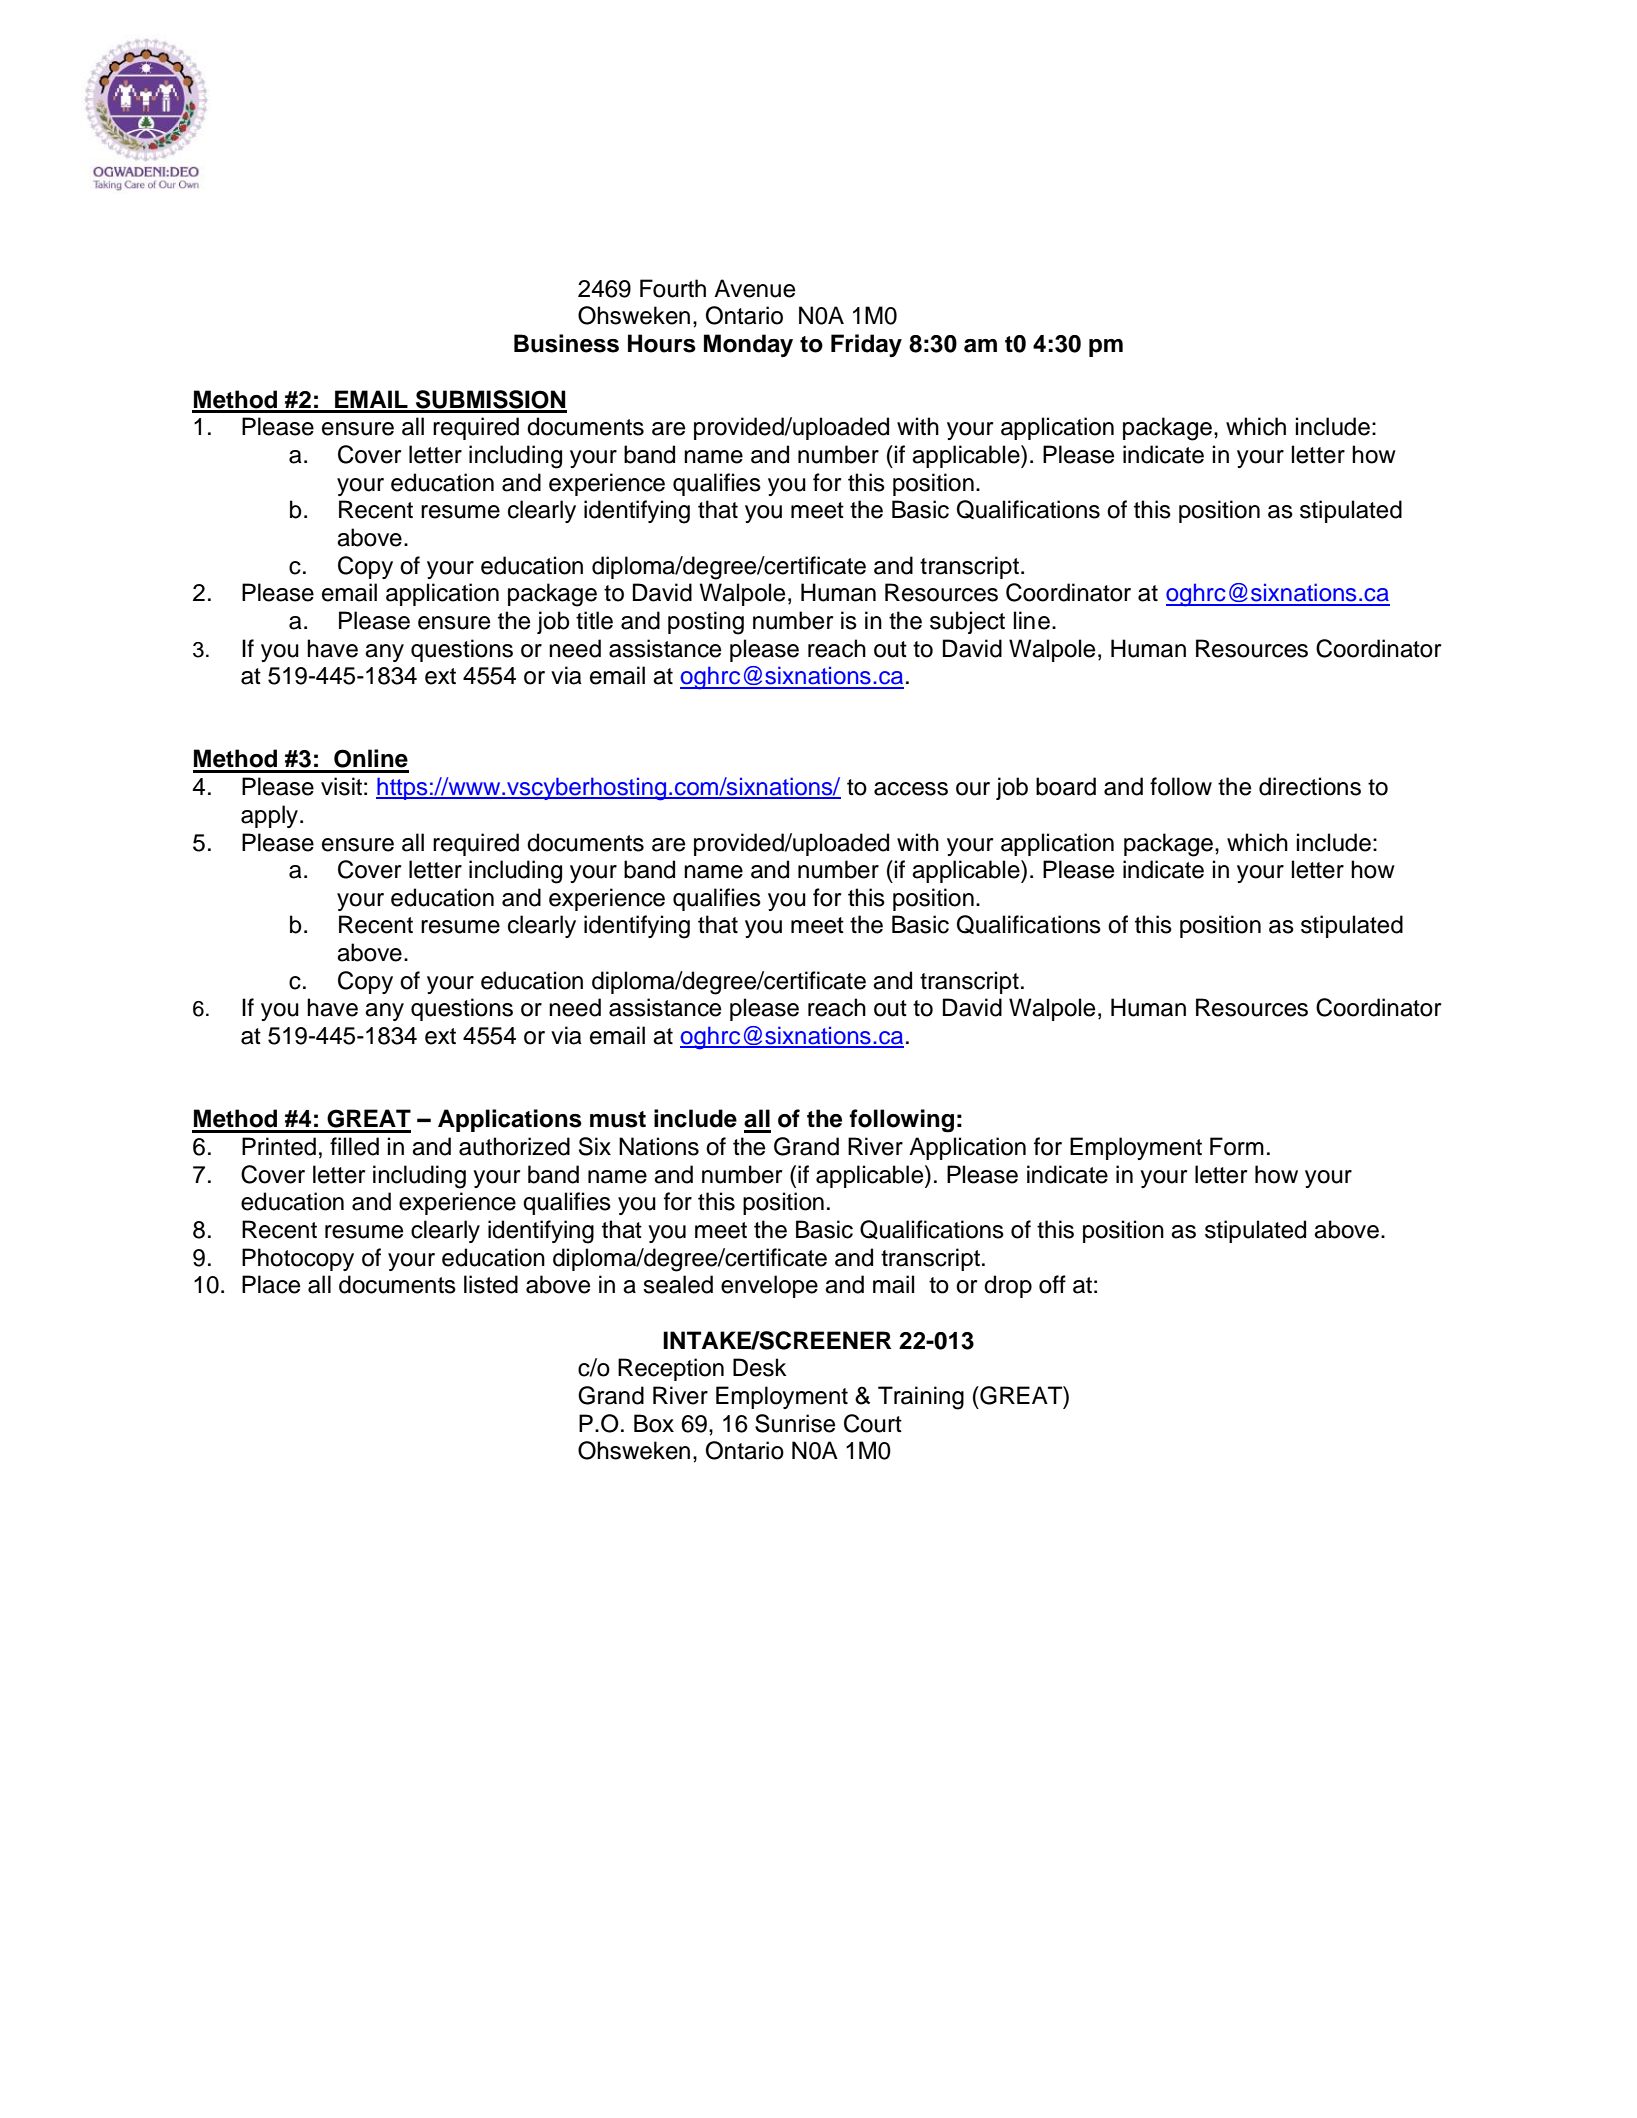  Describe the element at coordinates (566, 343) in the image. I see `Business` at that location.
